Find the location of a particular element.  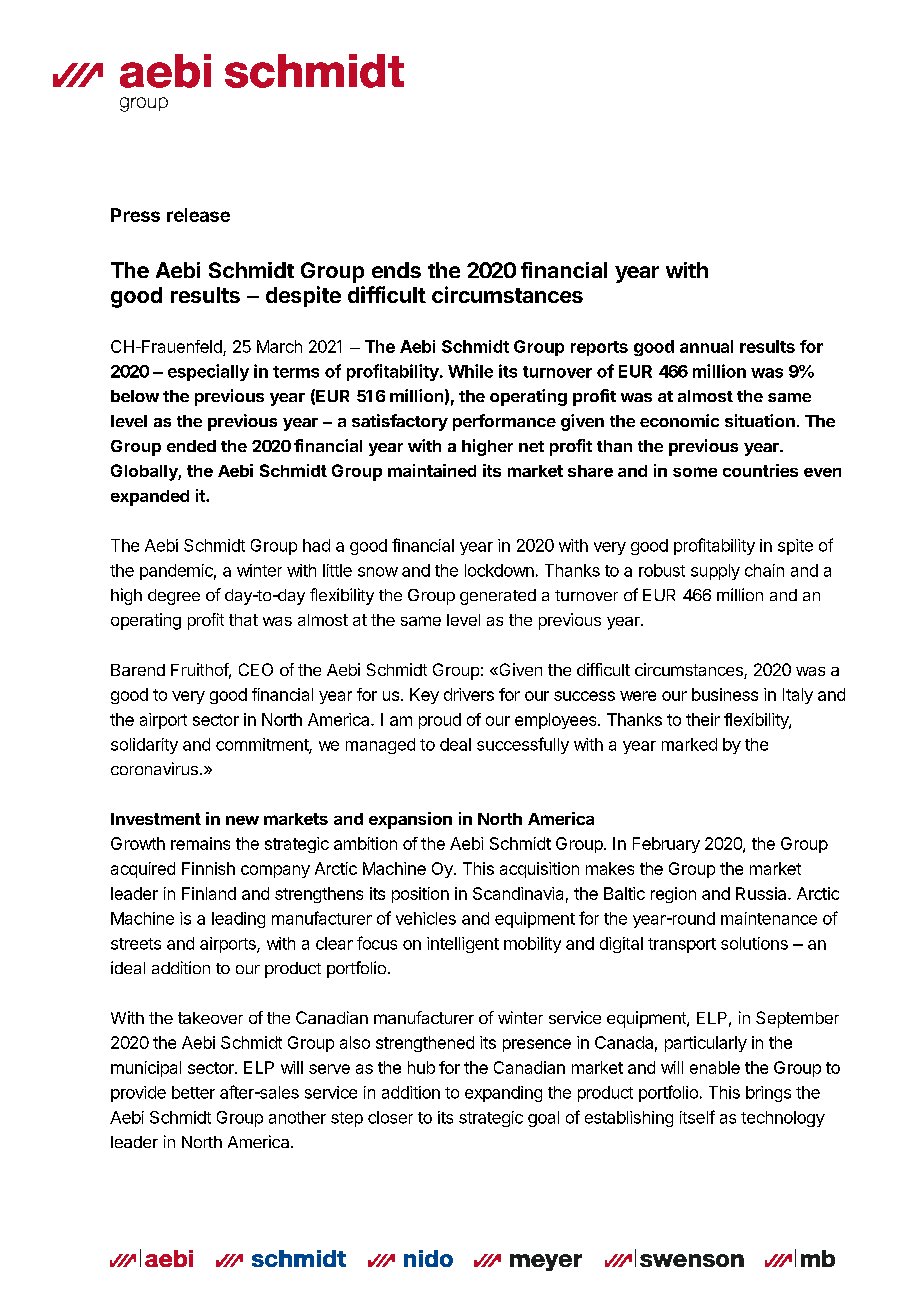

business is located at coordinates (725, 694).
